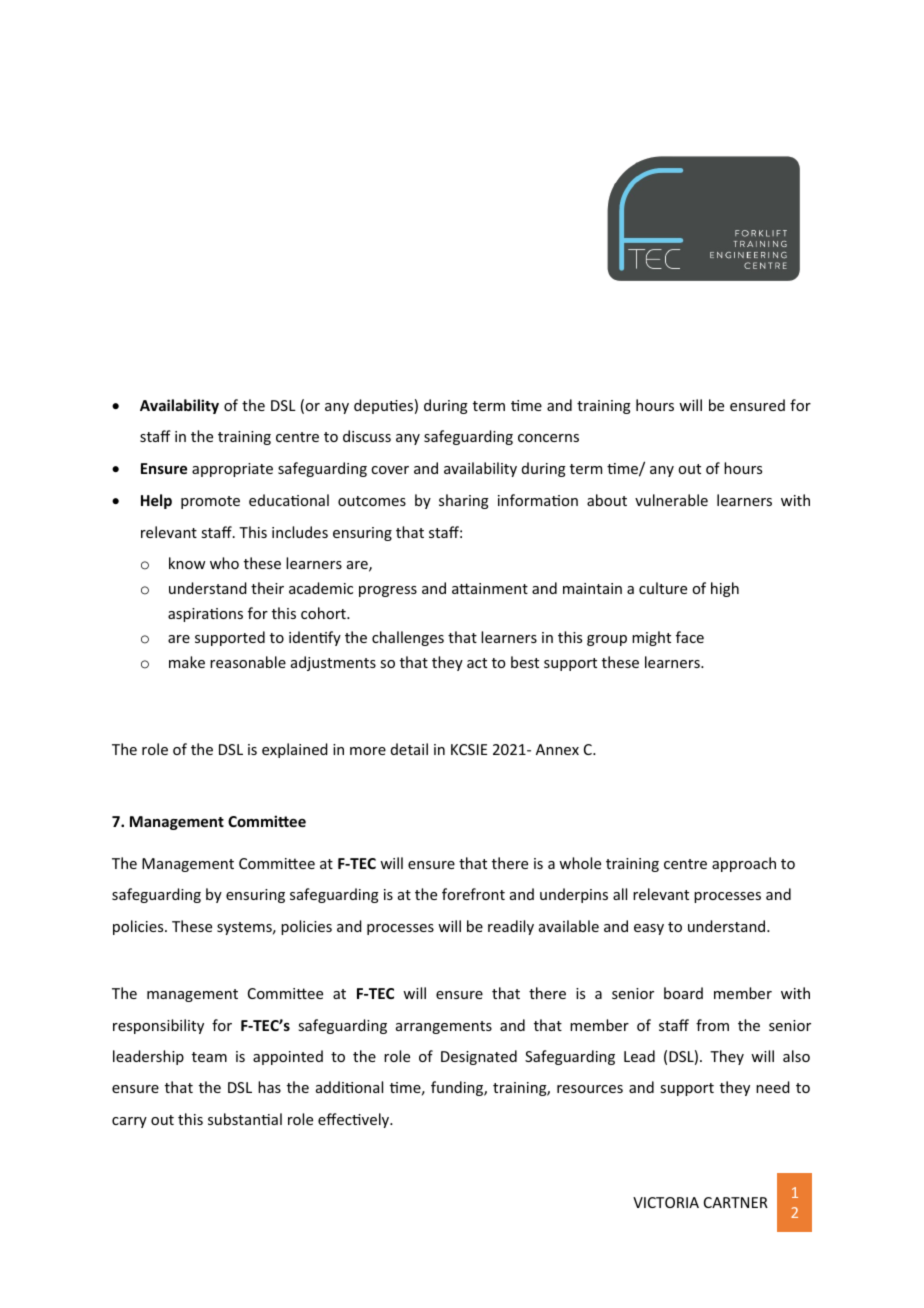  I want to click on vulnerable, so click(671, 500).
